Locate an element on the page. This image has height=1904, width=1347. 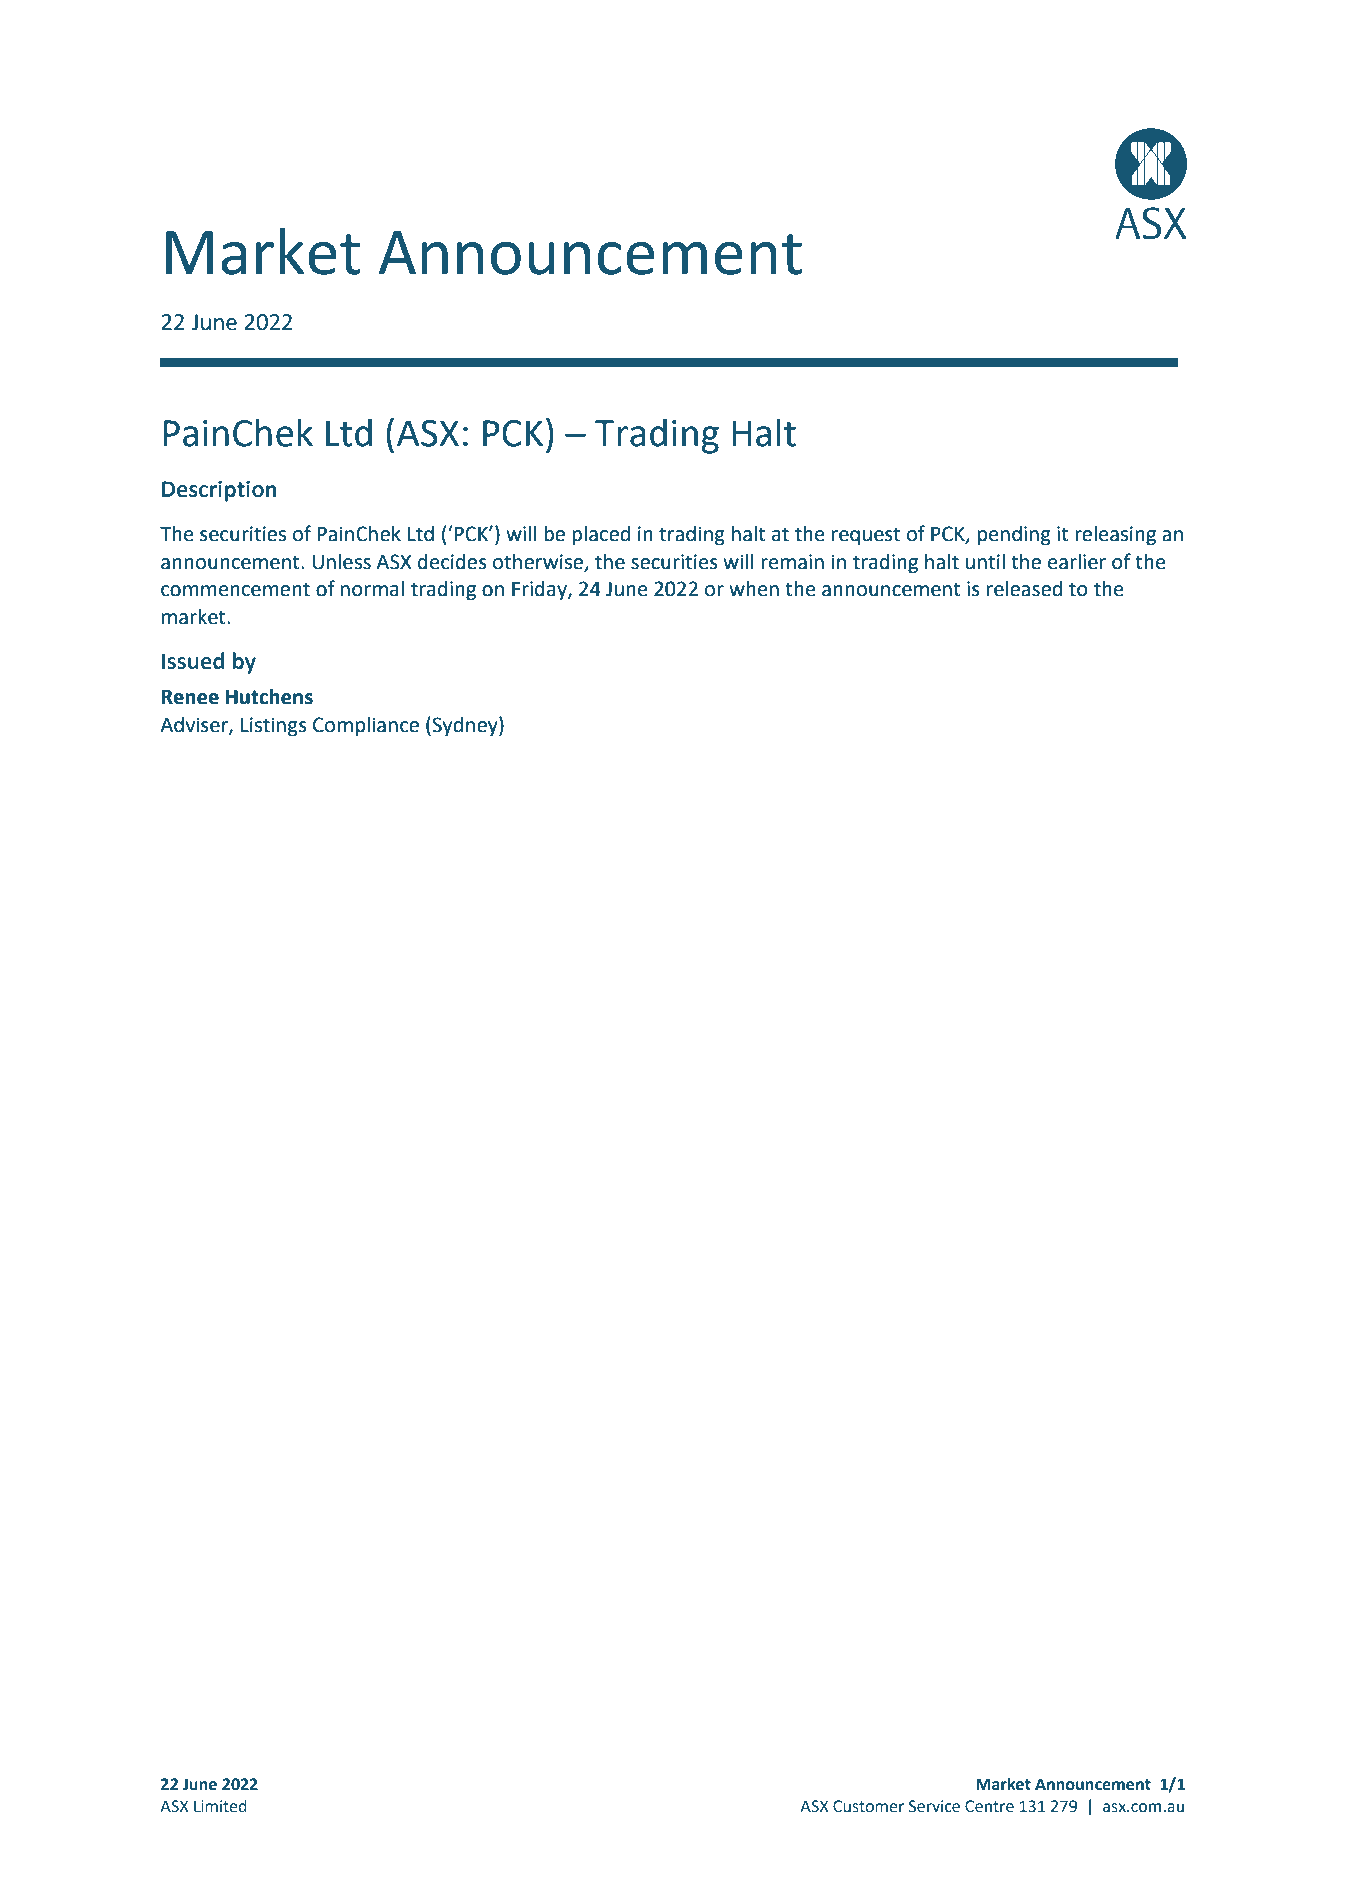
Limited is located at coordinates (220, 1806).
